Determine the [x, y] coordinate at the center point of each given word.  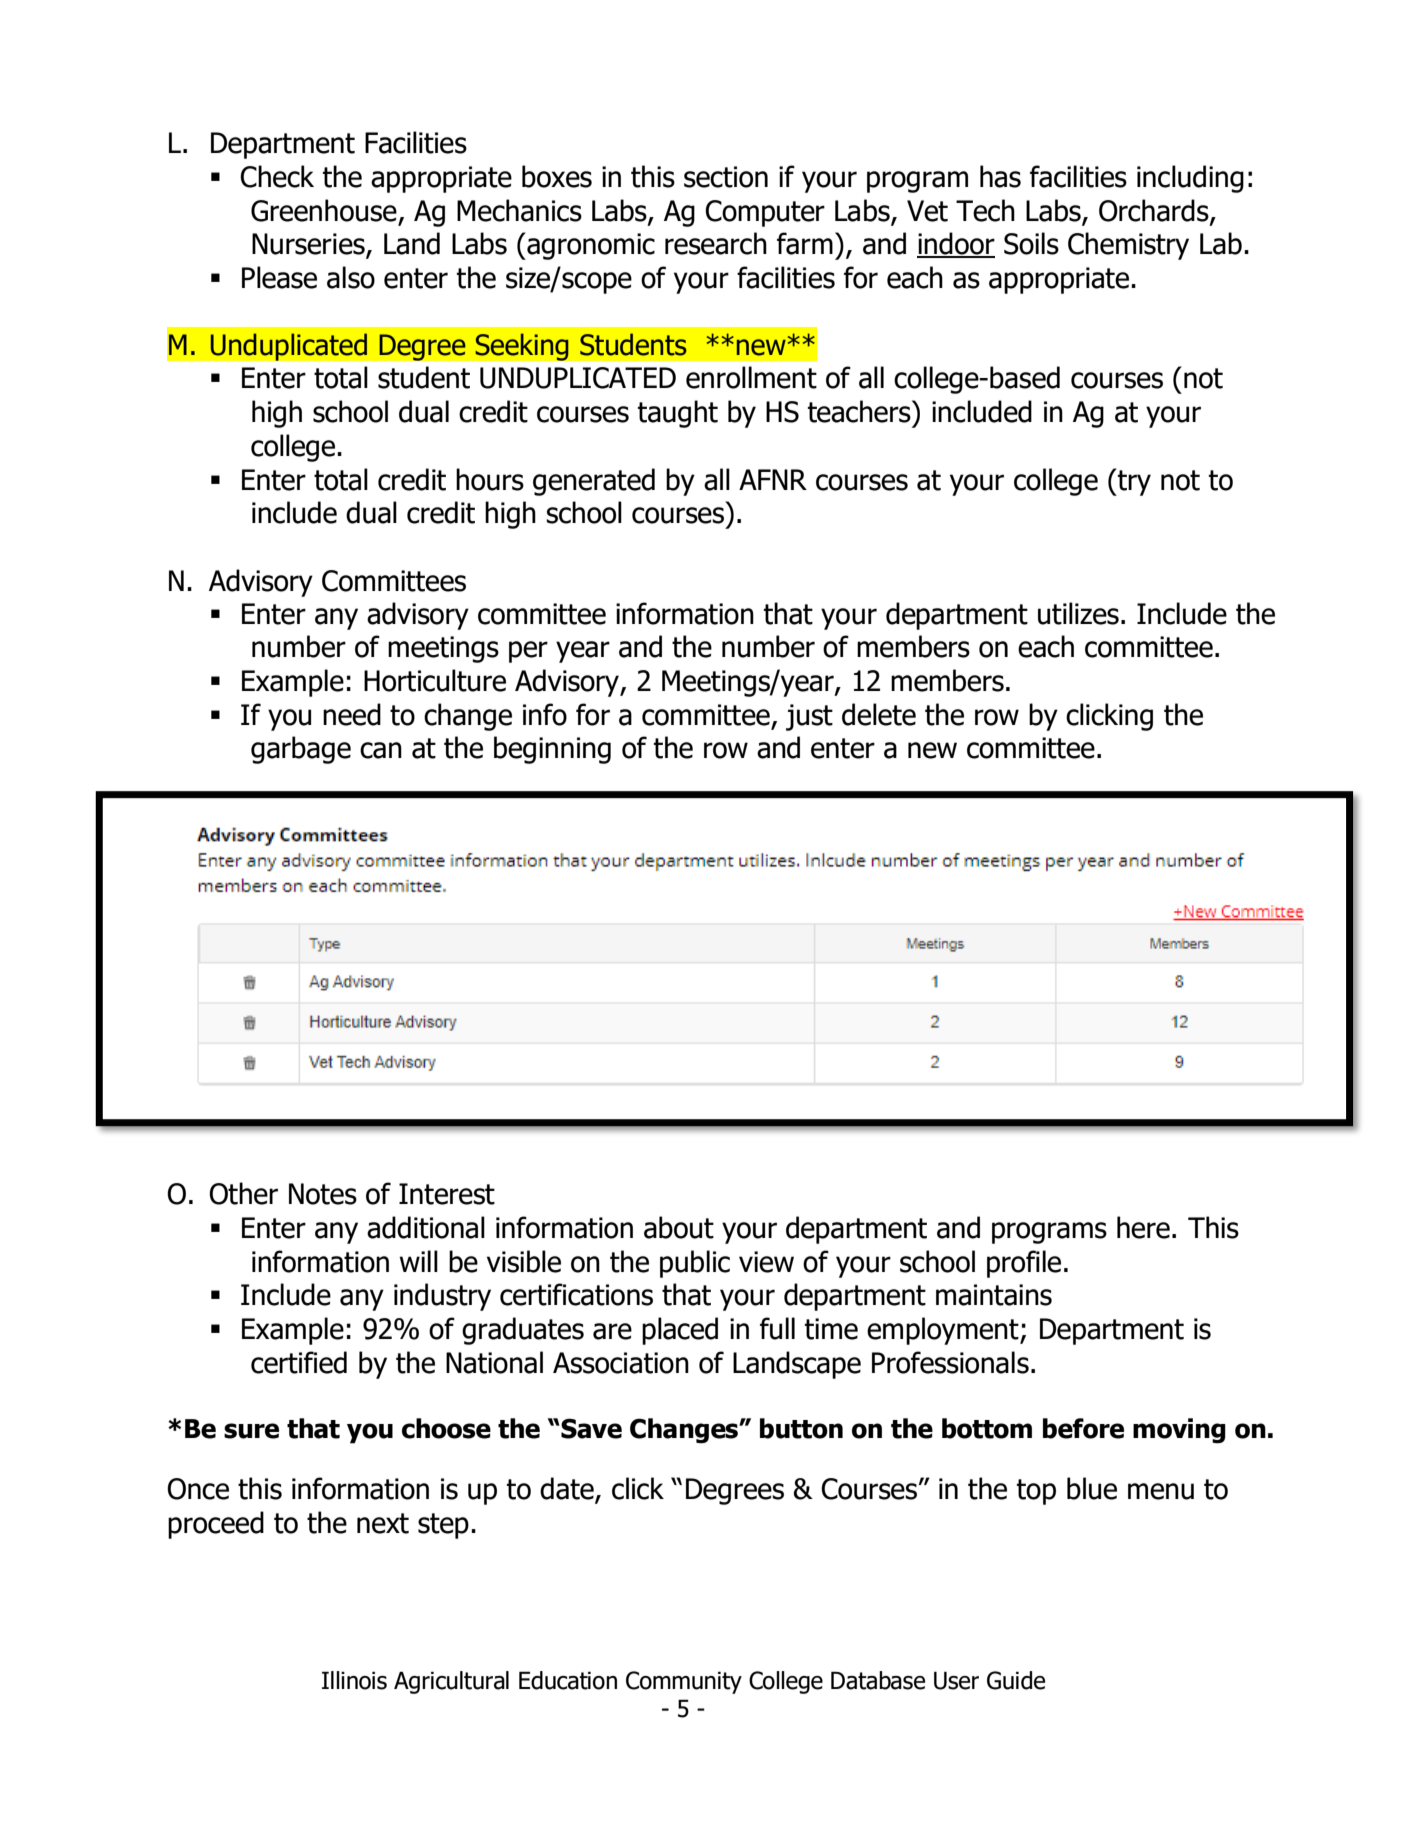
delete [879, 714]
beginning [552, 750]
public [695, 1264]
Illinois [354, 1680]
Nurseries [309, 245]
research [716, 243]
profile [1024, 1264]
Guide [1016, 1680]
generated [594, 482]
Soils [1031, 243]
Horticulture [435, 680]
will [418, 1261]
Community [684, 1682]
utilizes [1078, 613]
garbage [301, 750]
